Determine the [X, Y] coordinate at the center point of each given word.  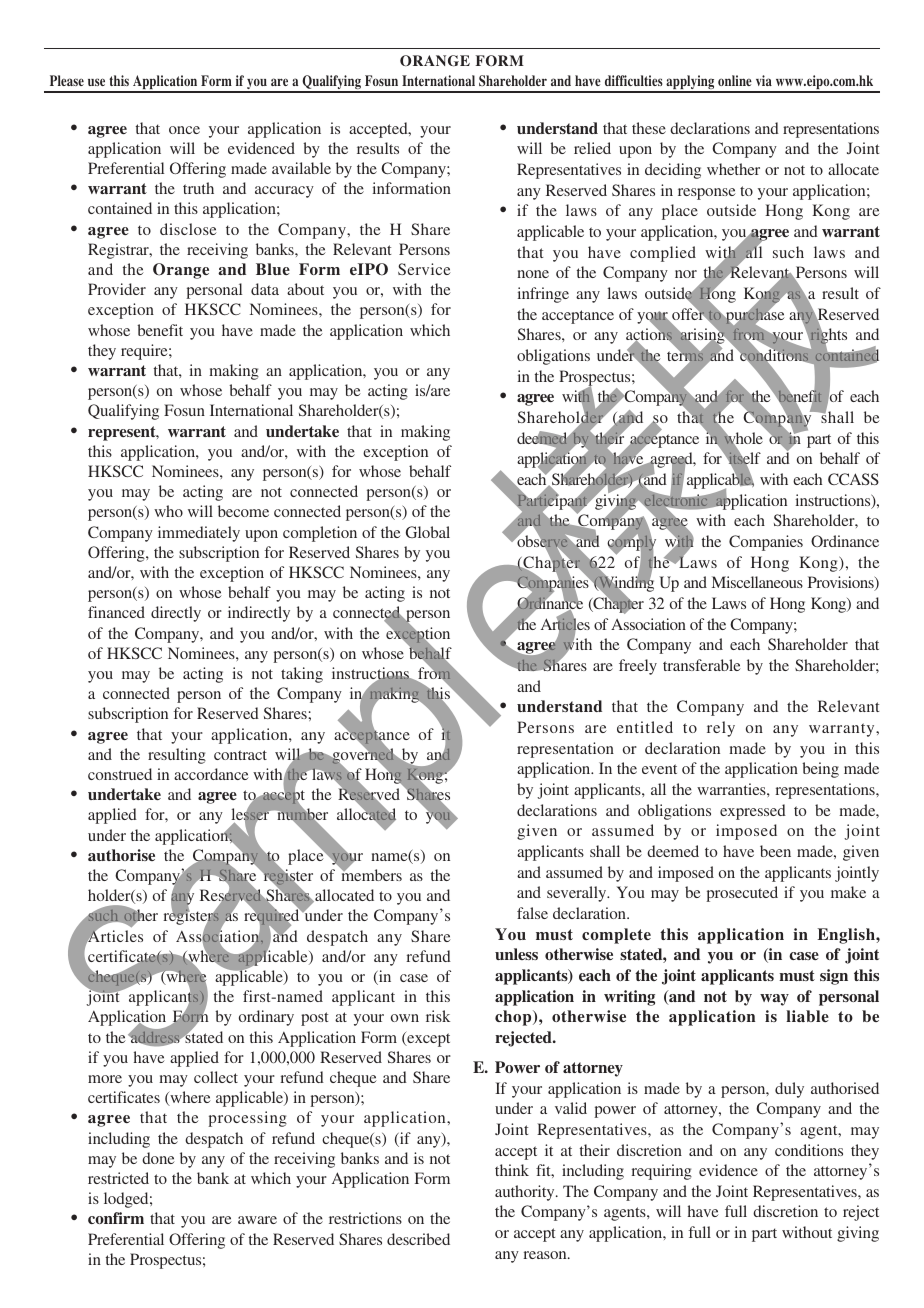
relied [592, 148]
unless [516, 954]
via [764, 80]
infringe [543, 295]
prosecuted [742, 894]
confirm [116, 1218]
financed [116, 612]
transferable [702, 665]
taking [302, 675]
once [184, 130]
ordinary [266, 1018]
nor [686, 274]
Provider [117, 289]
